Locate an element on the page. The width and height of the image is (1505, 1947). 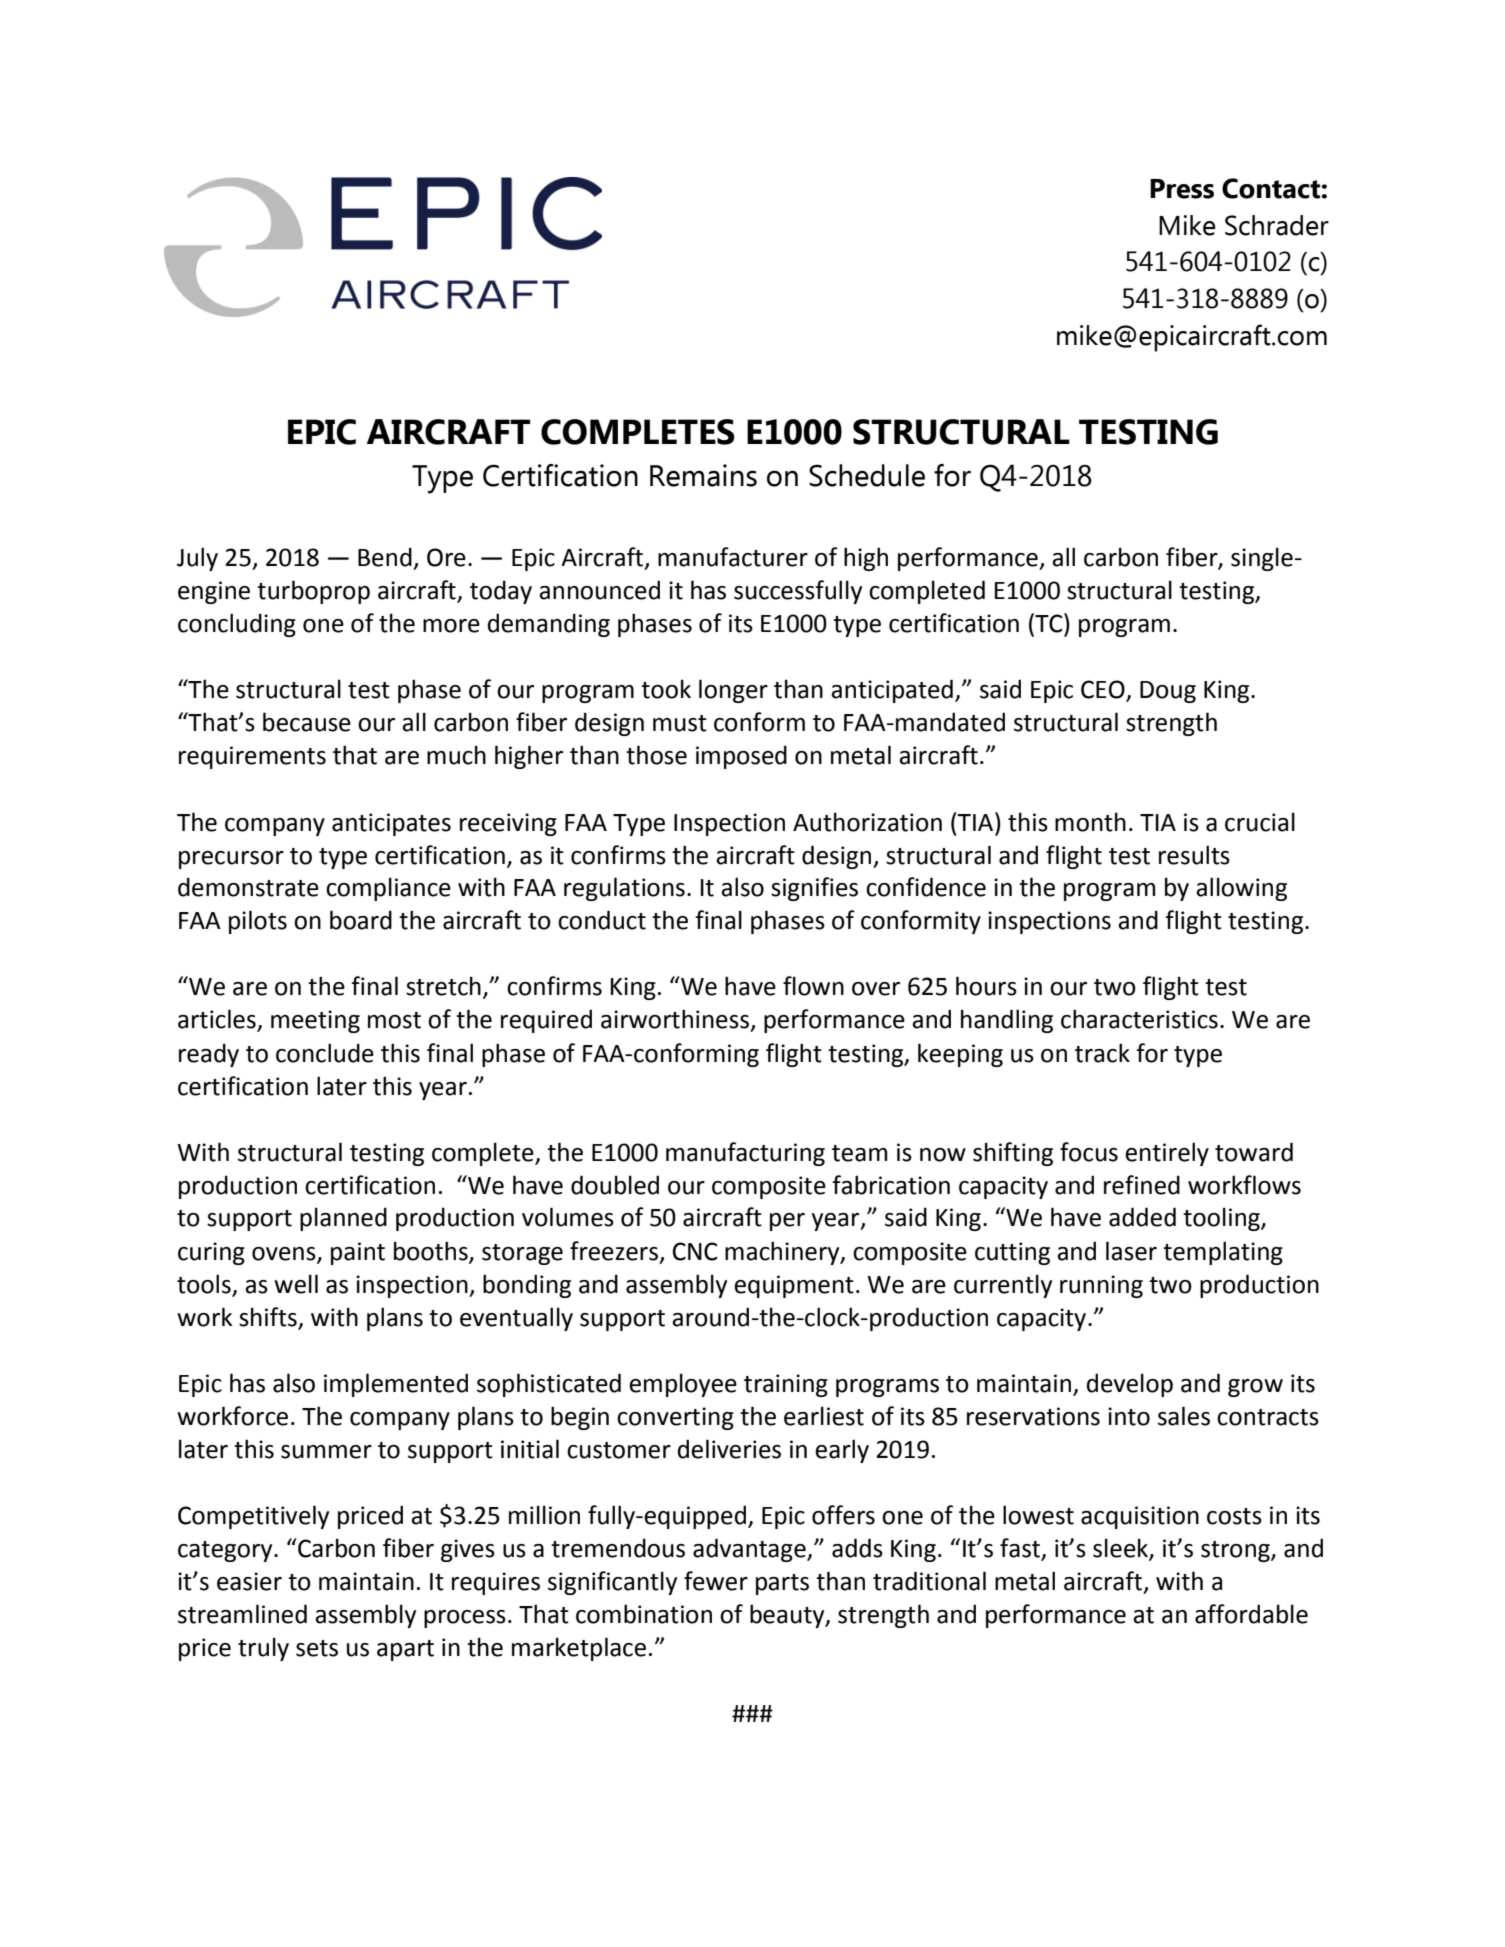
board is located at coordinates (361, 920).
